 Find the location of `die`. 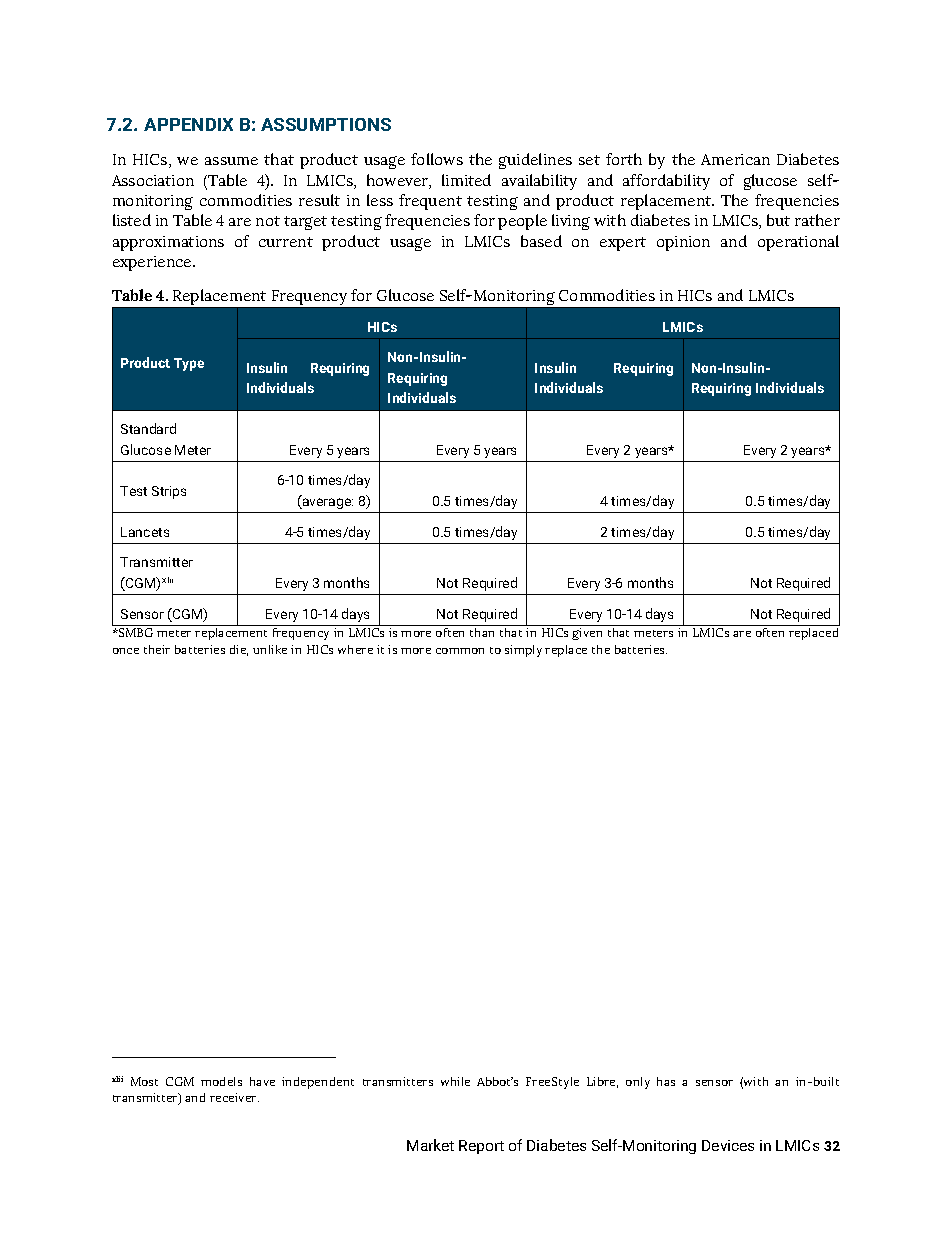

die is located at coordinates (239, 650).
